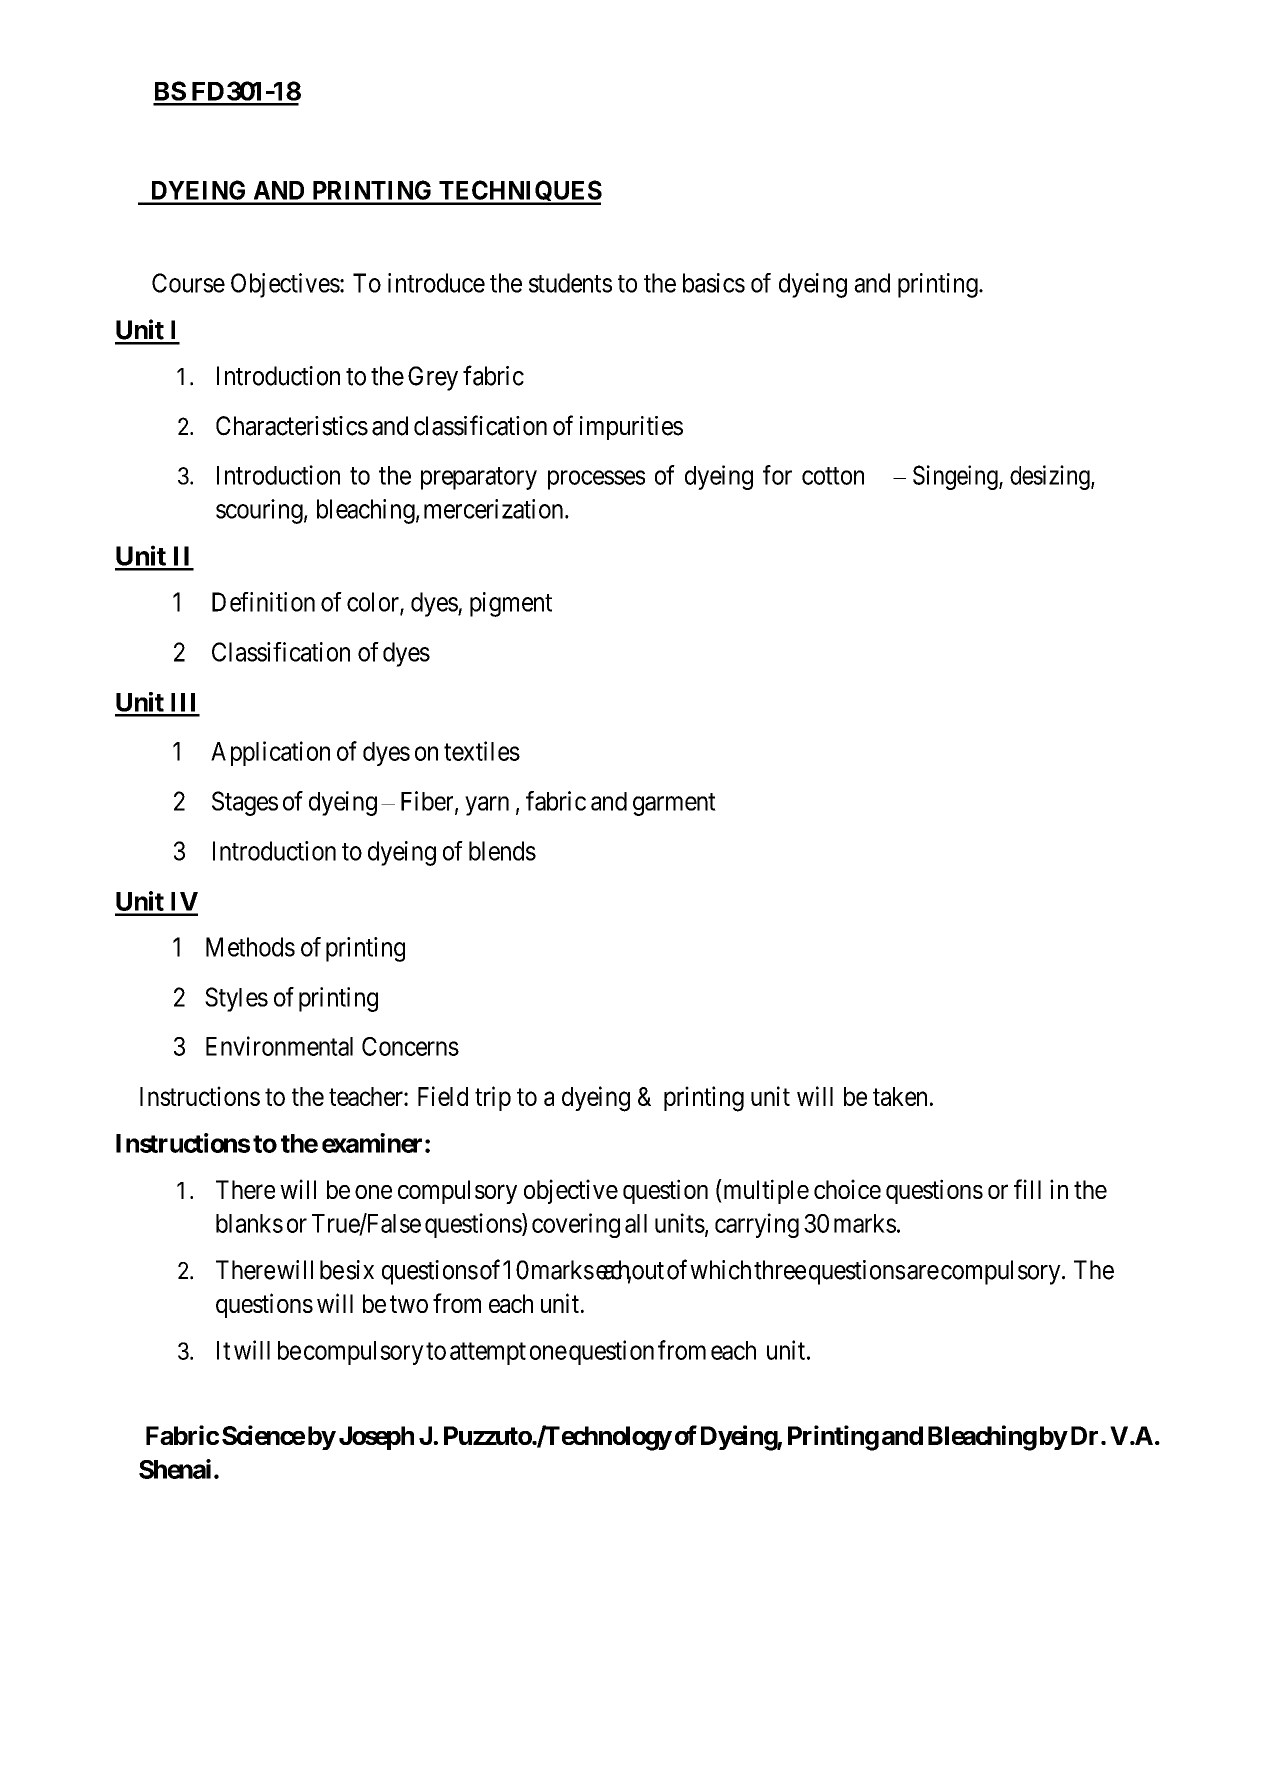  I want to click on cotton, so click(833, 476).
